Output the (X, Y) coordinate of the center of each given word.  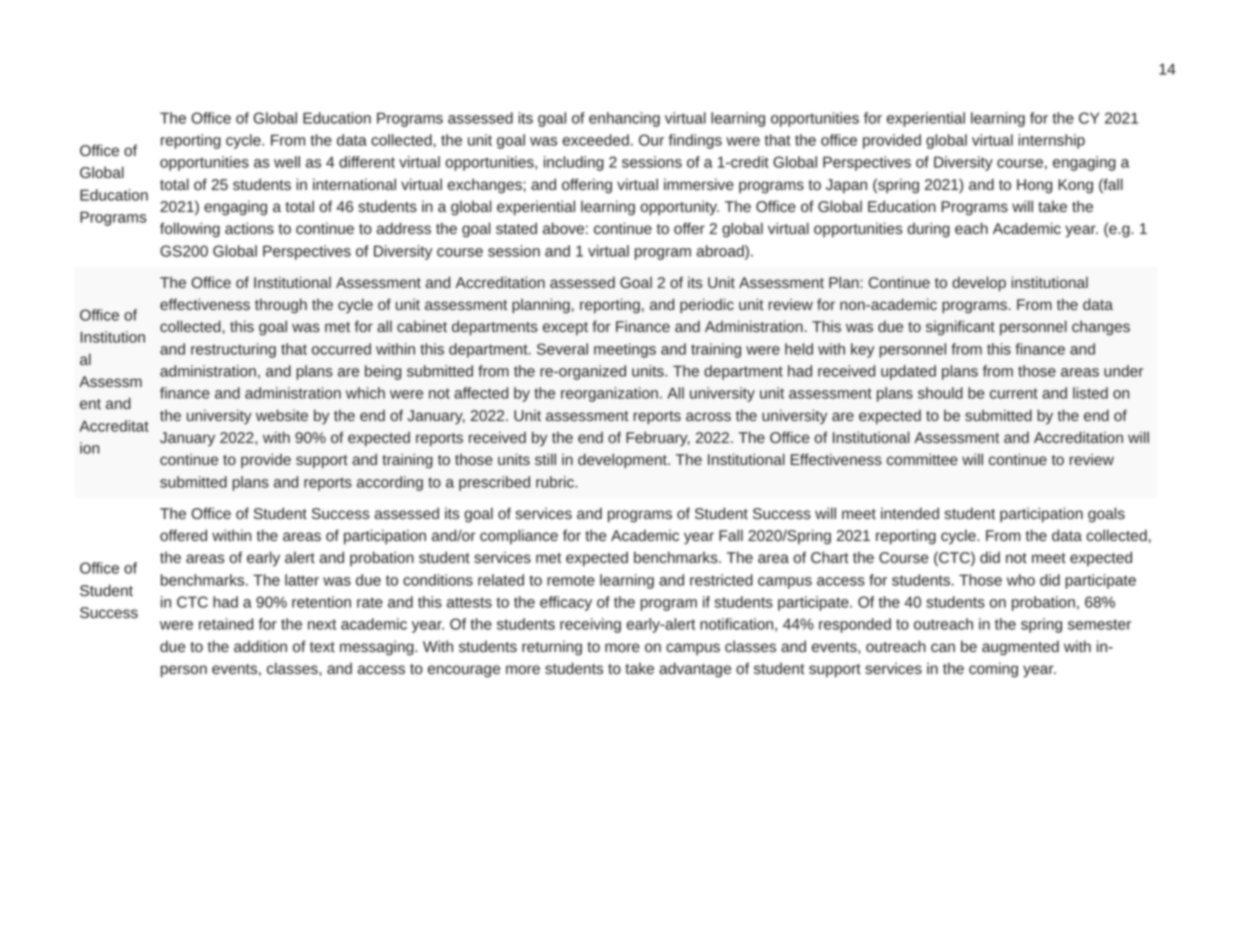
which (365, 393)
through (281, 306)
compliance (519, 537)
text (322, 647)
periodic (707, 306)
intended (910, 513)
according (390, 483)
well (287, 162)
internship (1051, 141)
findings (695, 141)
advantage (695, 670)
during (928, 230)
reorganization (609, 394)
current (1014, 393)
